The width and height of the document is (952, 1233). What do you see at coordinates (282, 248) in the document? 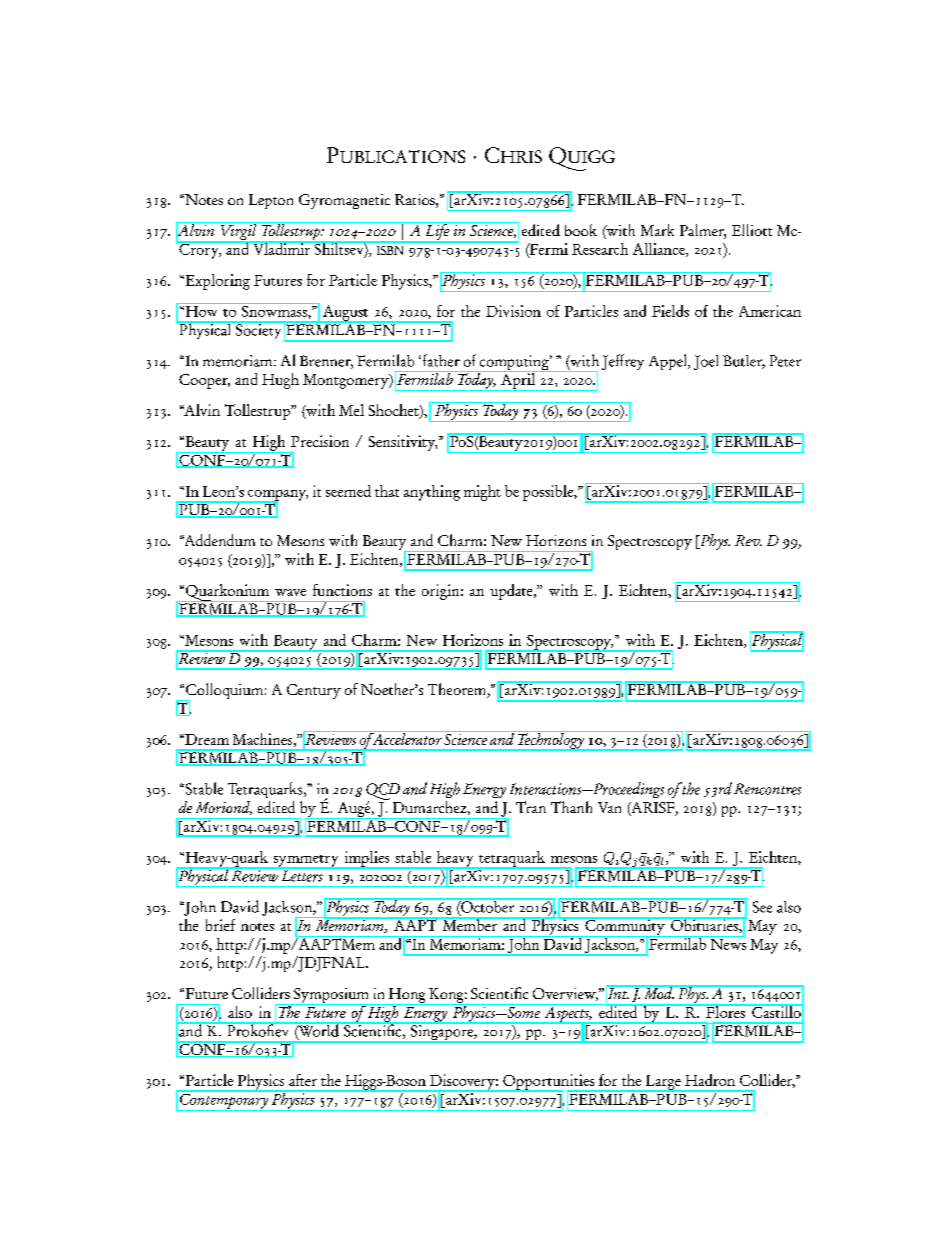
I see `Vladimir` at bounding box center [282, 248].
